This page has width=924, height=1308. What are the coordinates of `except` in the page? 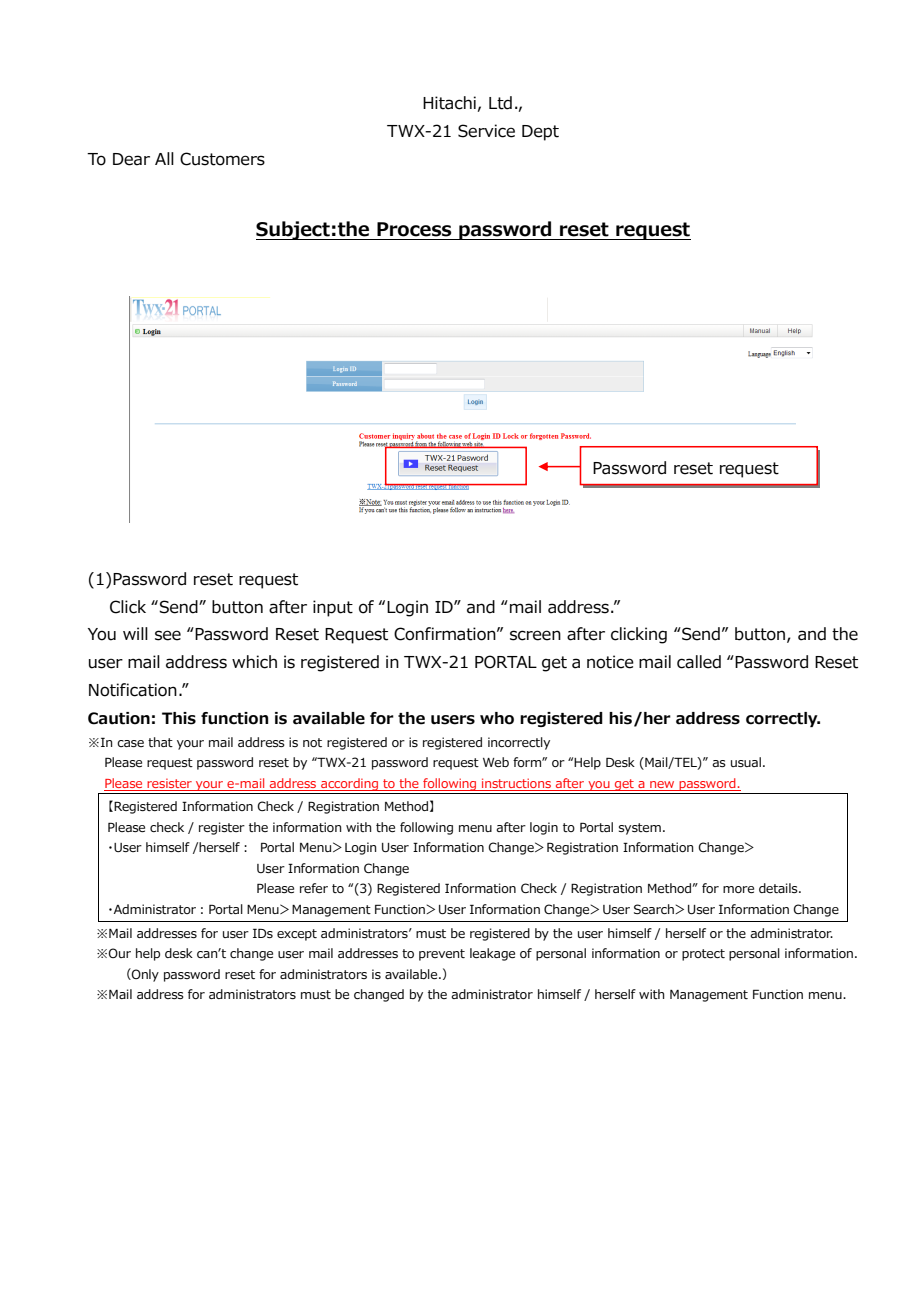 It's located at (297, 935).
